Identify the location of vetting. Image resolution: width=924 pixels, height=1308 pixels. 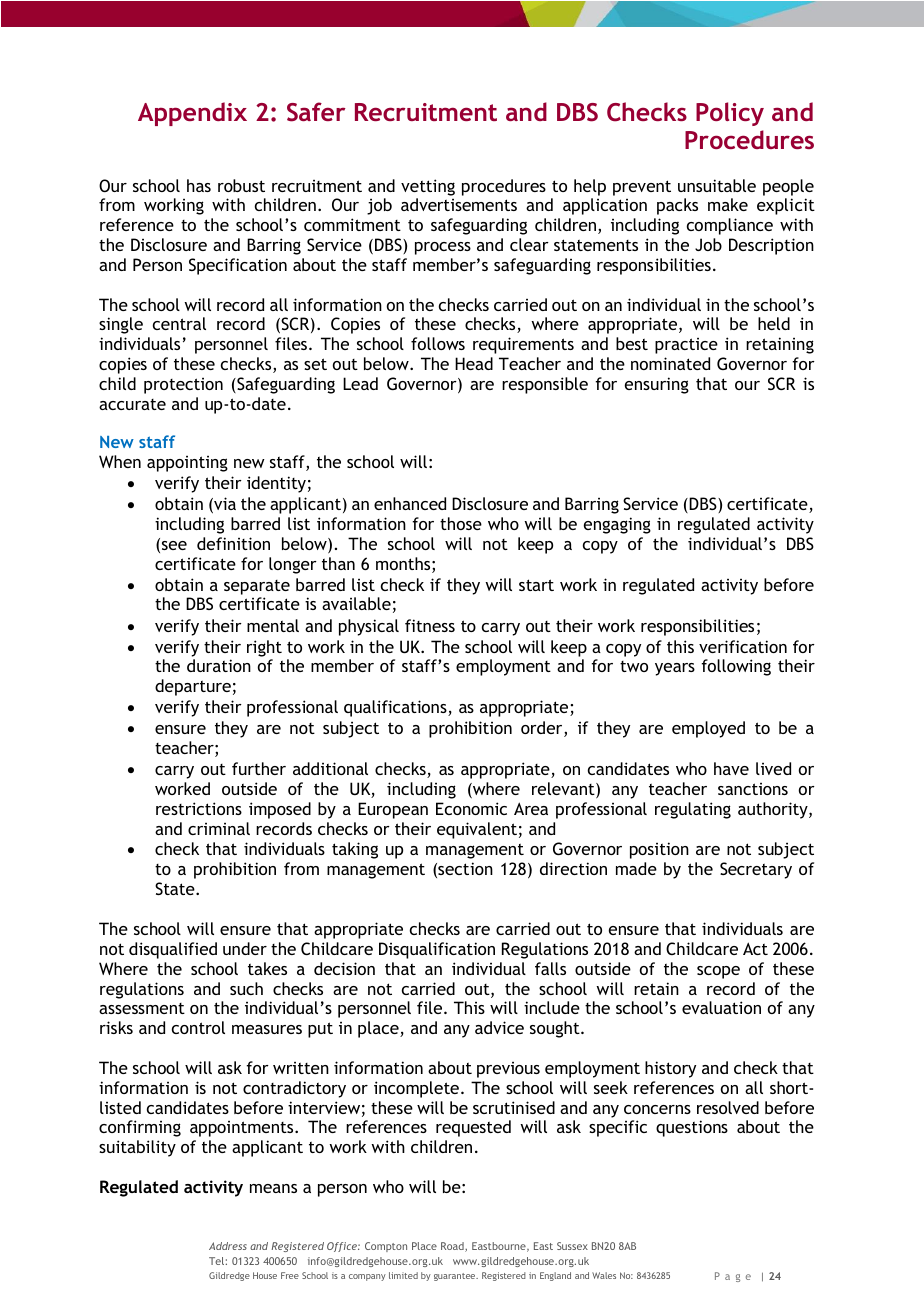
(428, 187).
